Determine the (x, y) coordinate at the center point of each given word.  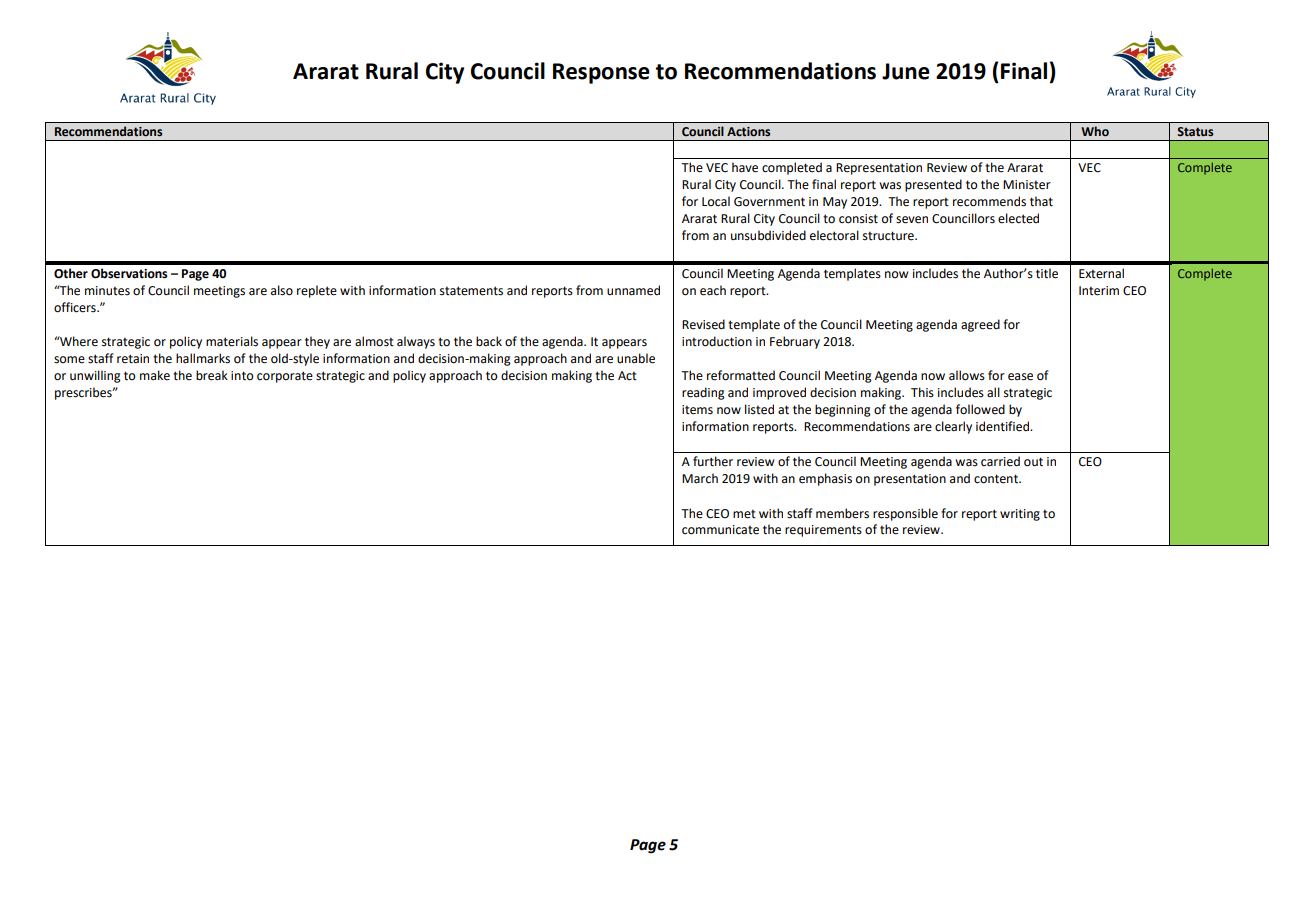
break (212, 375)
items (697, 410)
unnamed (633, 290)
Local (716, 201)
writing (1020, 515)
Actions (748, 132)
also (282, 290)
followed (980, 409)
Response (601, 73)
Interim (1099, 291)
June (906, 71)
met (744, 514)
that (1041, 201)
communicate (720, 530)
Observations (129, 273)
